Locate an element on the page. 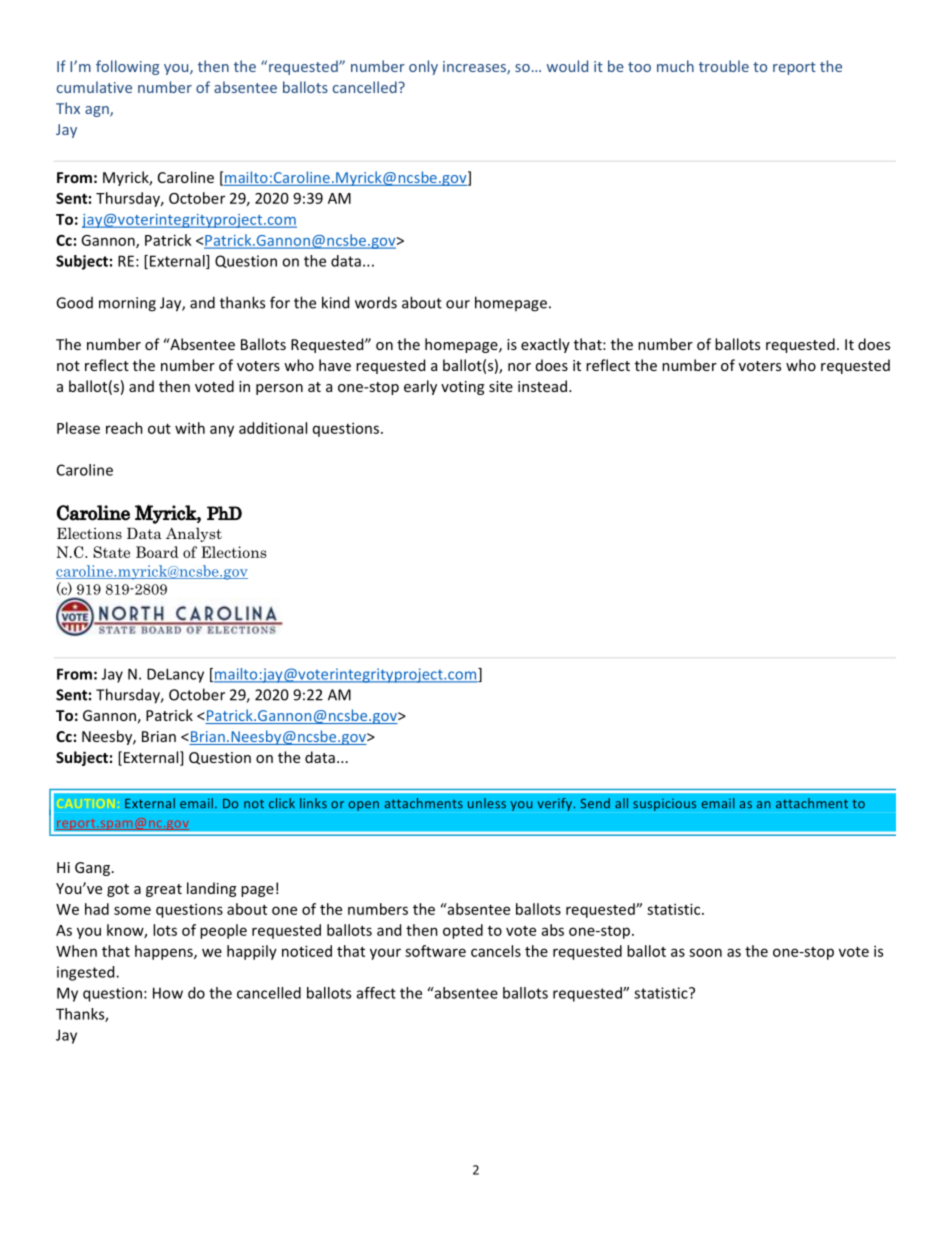  your is located at coordinates (385, 954).
